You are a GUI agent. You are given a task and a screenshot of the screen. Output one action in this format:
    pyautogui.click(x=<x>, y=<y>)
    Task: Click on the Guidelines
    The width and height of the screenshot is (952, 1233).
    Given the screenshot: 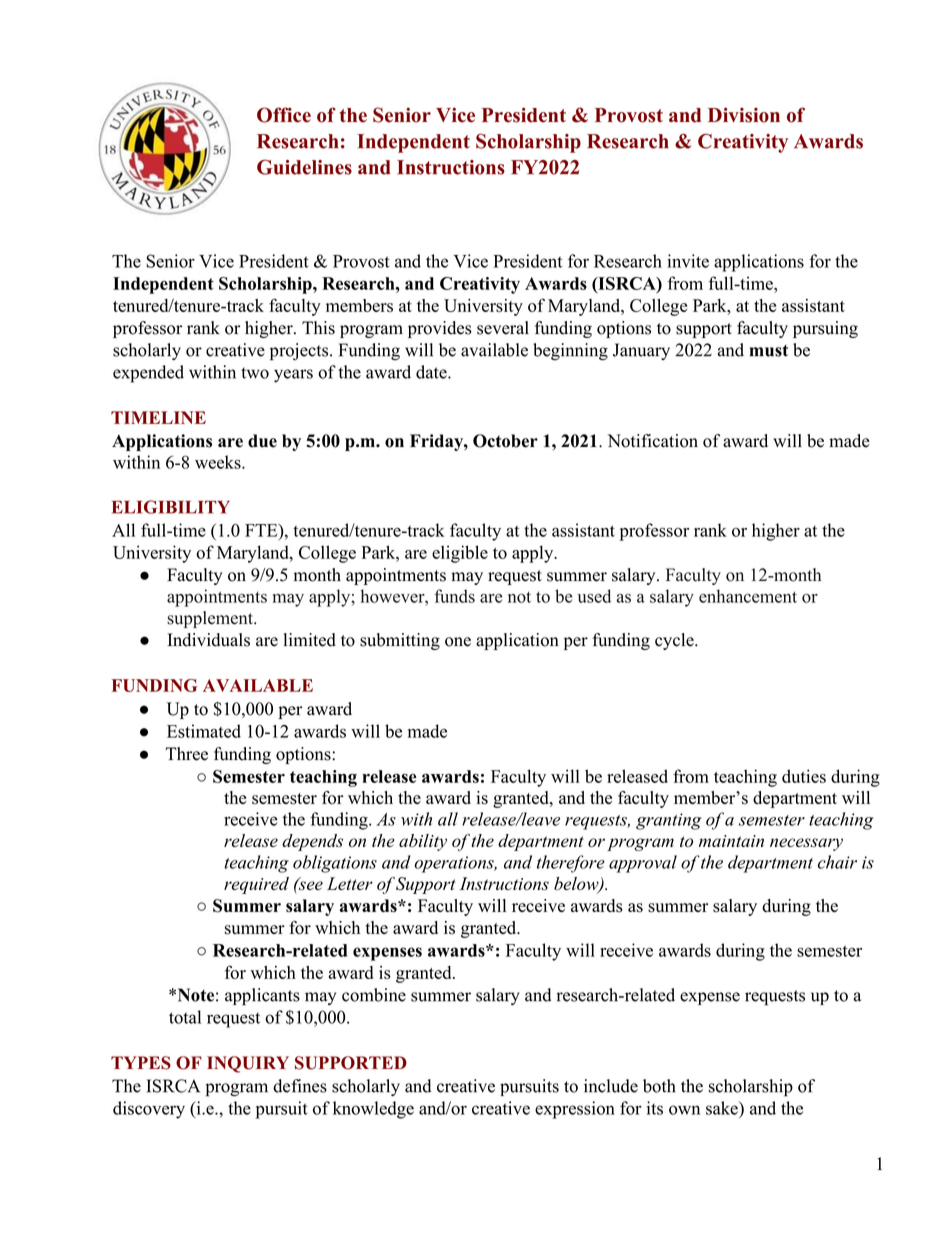 What is the action you would take?
    pyautogui.click(x=304, y=167)
